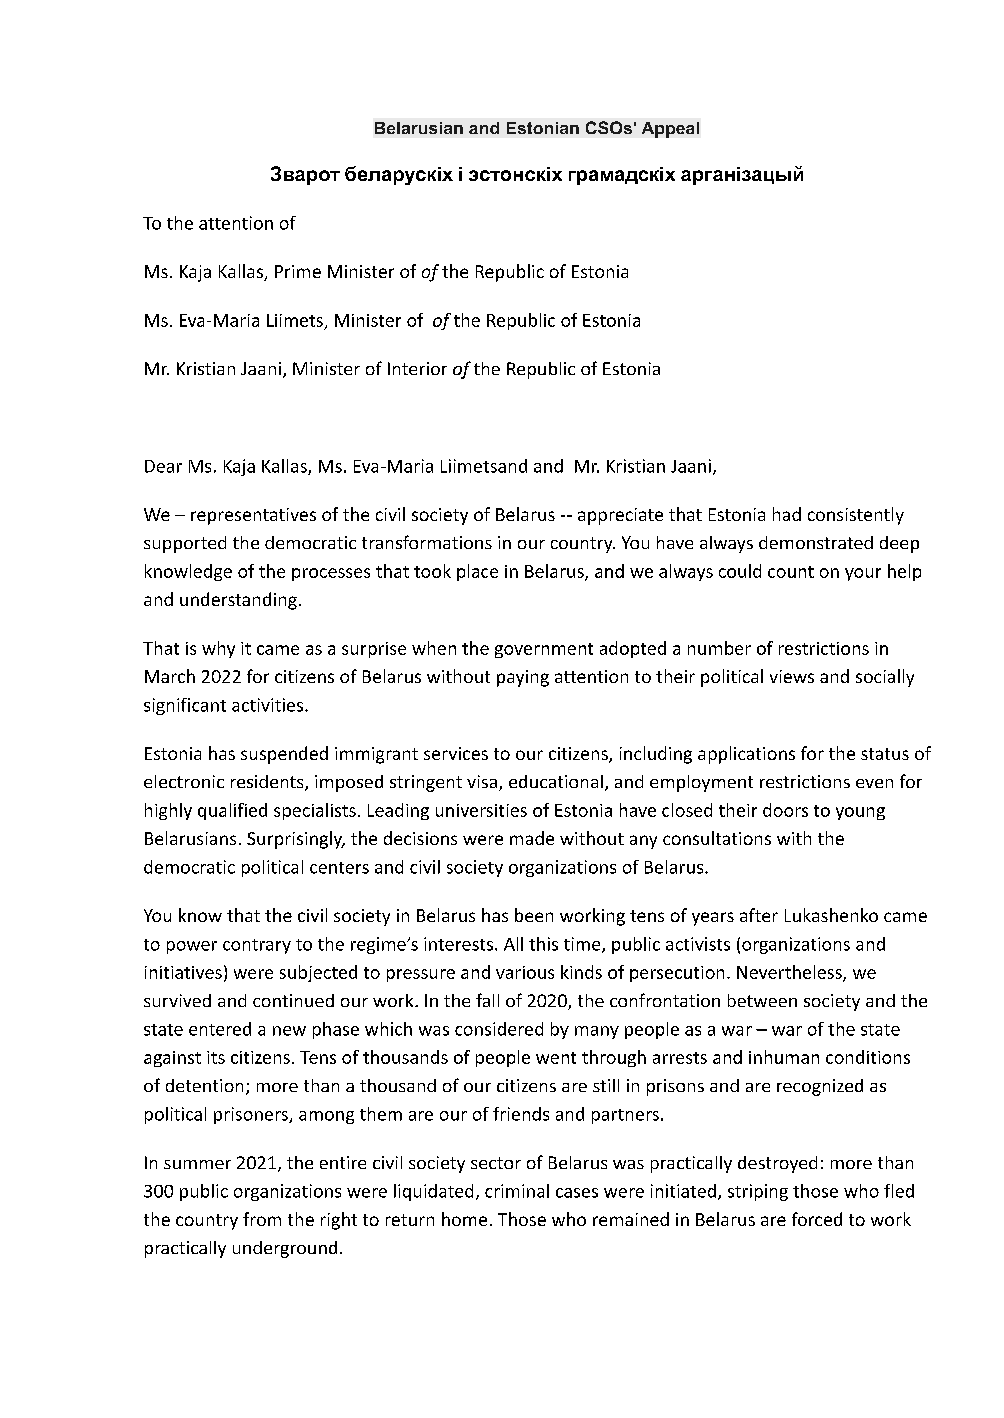  Describe the element at coordinates (268, 783) in the screenshot. I see `residents` at that location.
